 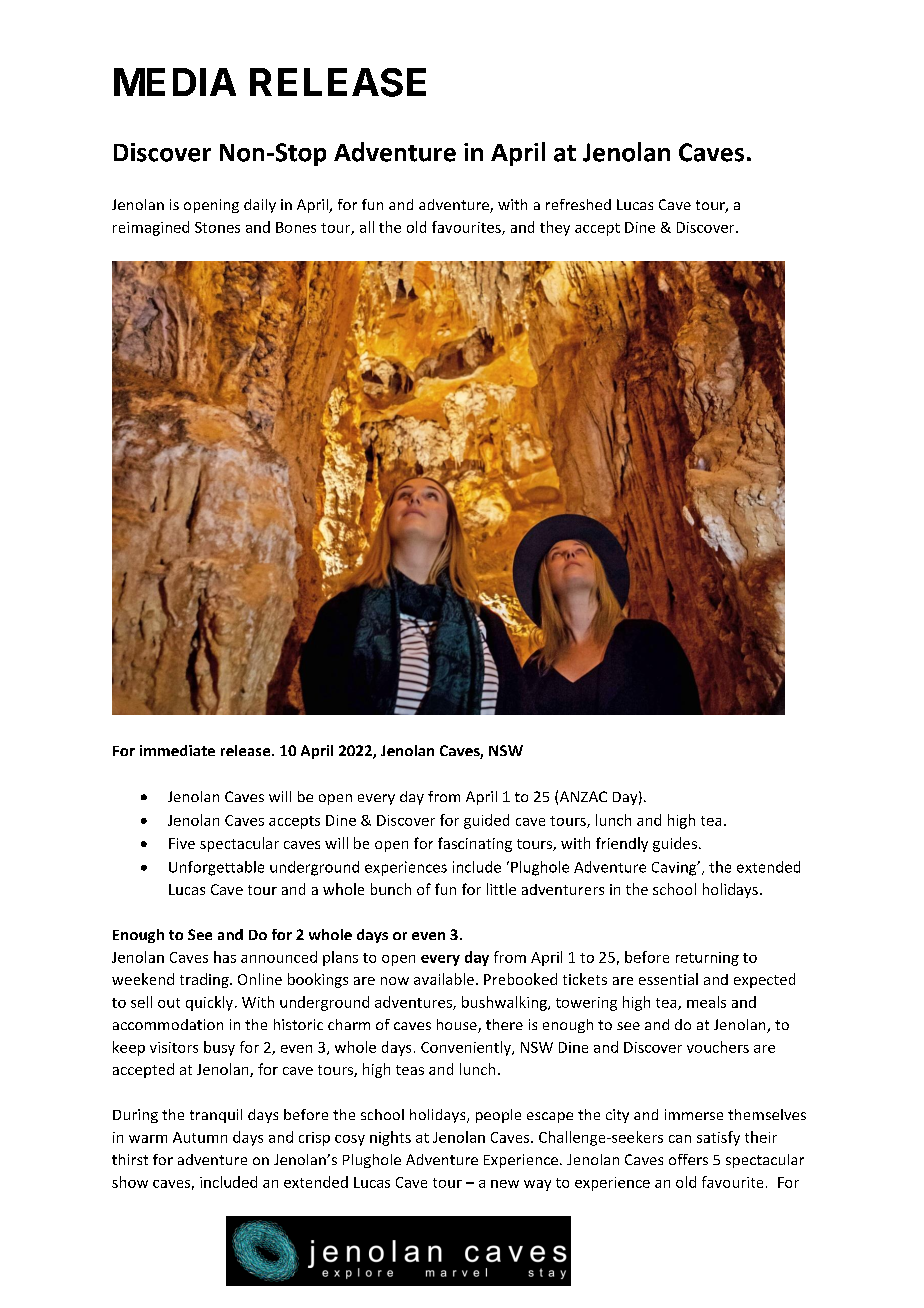 I want to click on nights, so click(x=390, y=1138).
